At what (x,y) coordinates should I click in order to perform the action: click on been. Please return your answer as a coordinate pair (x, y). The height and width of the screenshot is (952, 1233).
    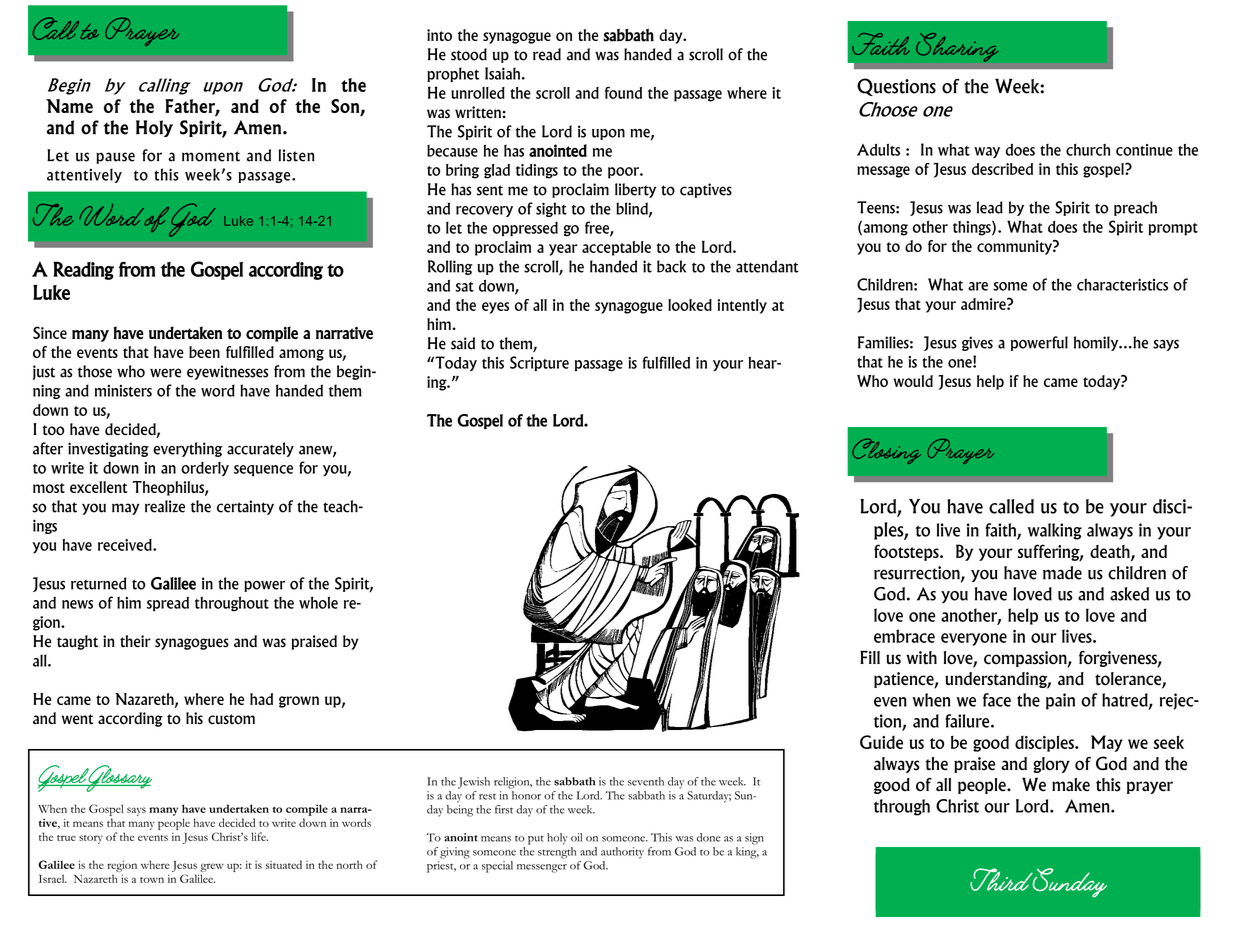
    Looking at the image, I should click on (204, 352).
